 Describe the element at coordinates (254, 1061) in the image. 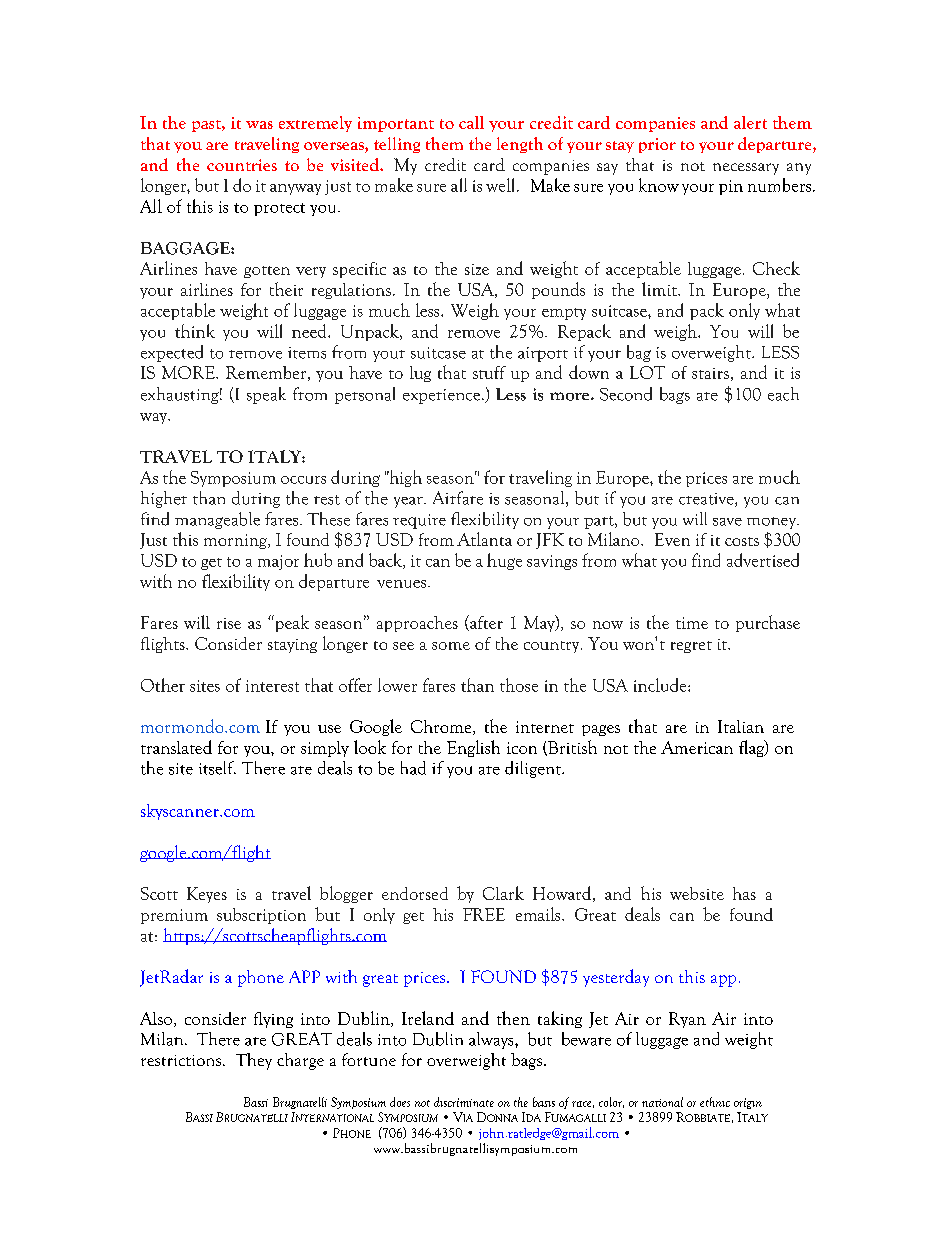

I see `They` at that location.
